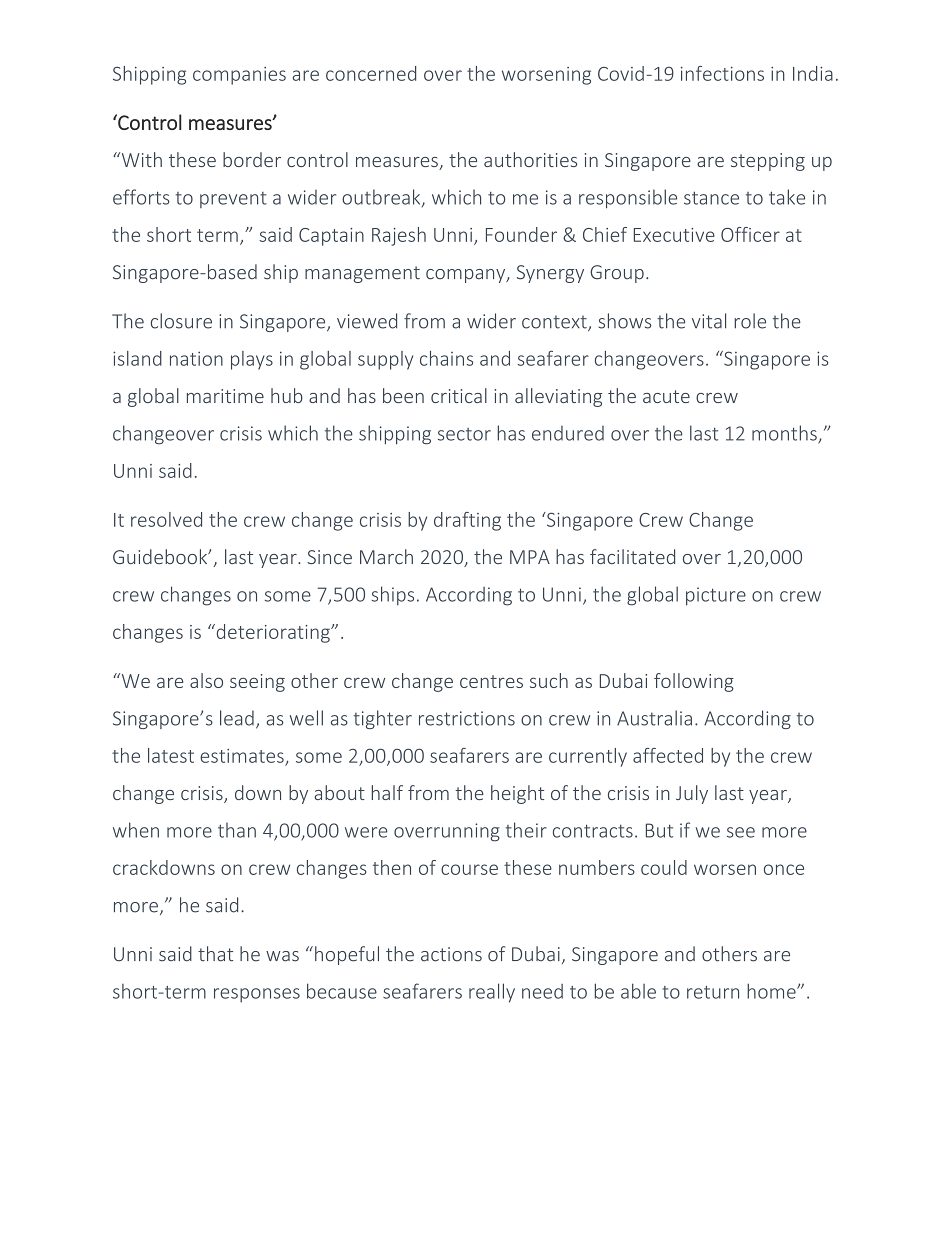 Image resolution: width=952 pixels, height=1233 pixels. What do you see at coordinates (694, 682) in the screenshot?
I see `following` at bounding box center [694, 682].
